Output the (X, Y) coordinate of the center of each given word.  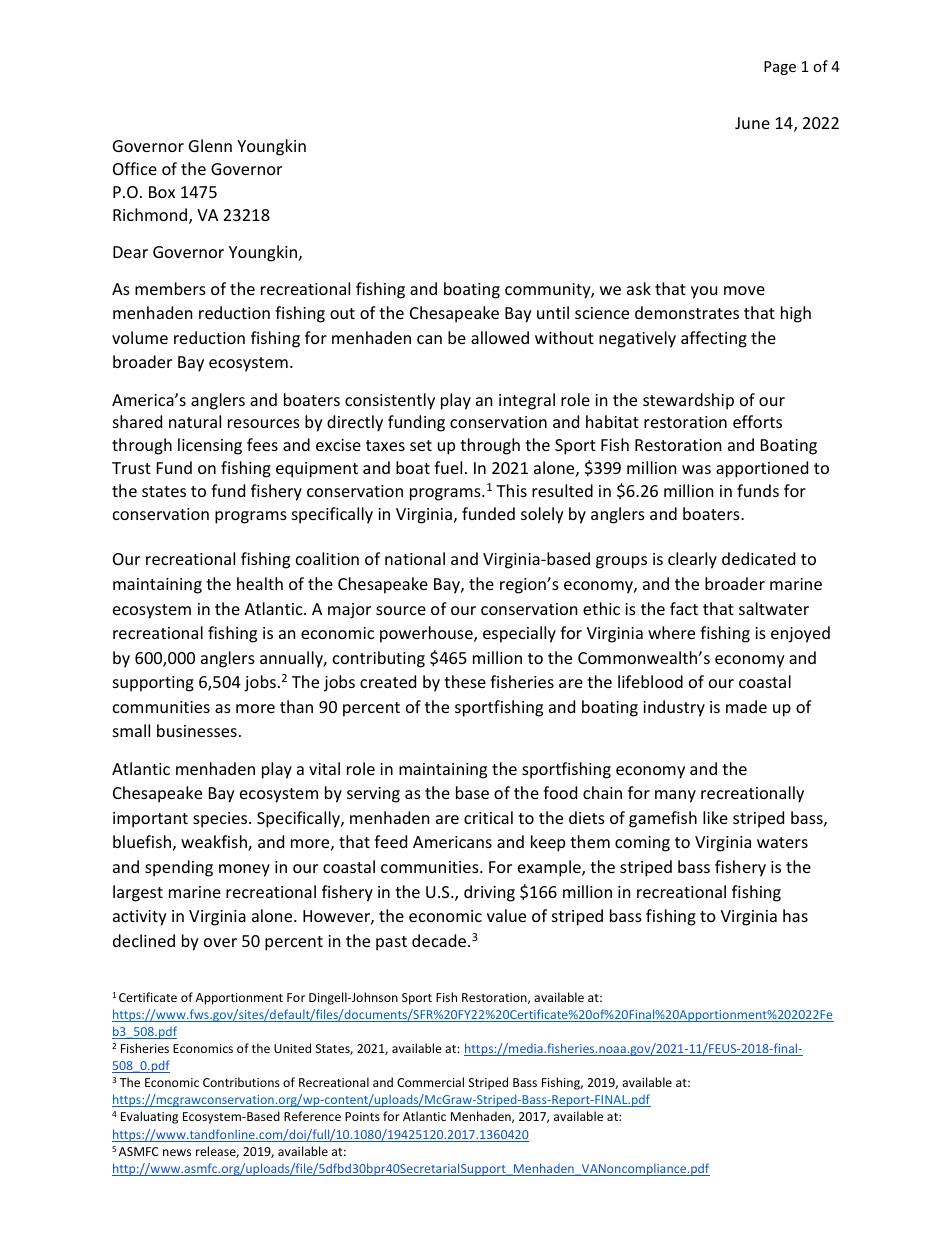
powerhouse (427, 634)
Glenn (210, 145)
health (260, 583)
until (553, 312)
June (752, 123)
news (177, 1152)
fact (684, 608)
